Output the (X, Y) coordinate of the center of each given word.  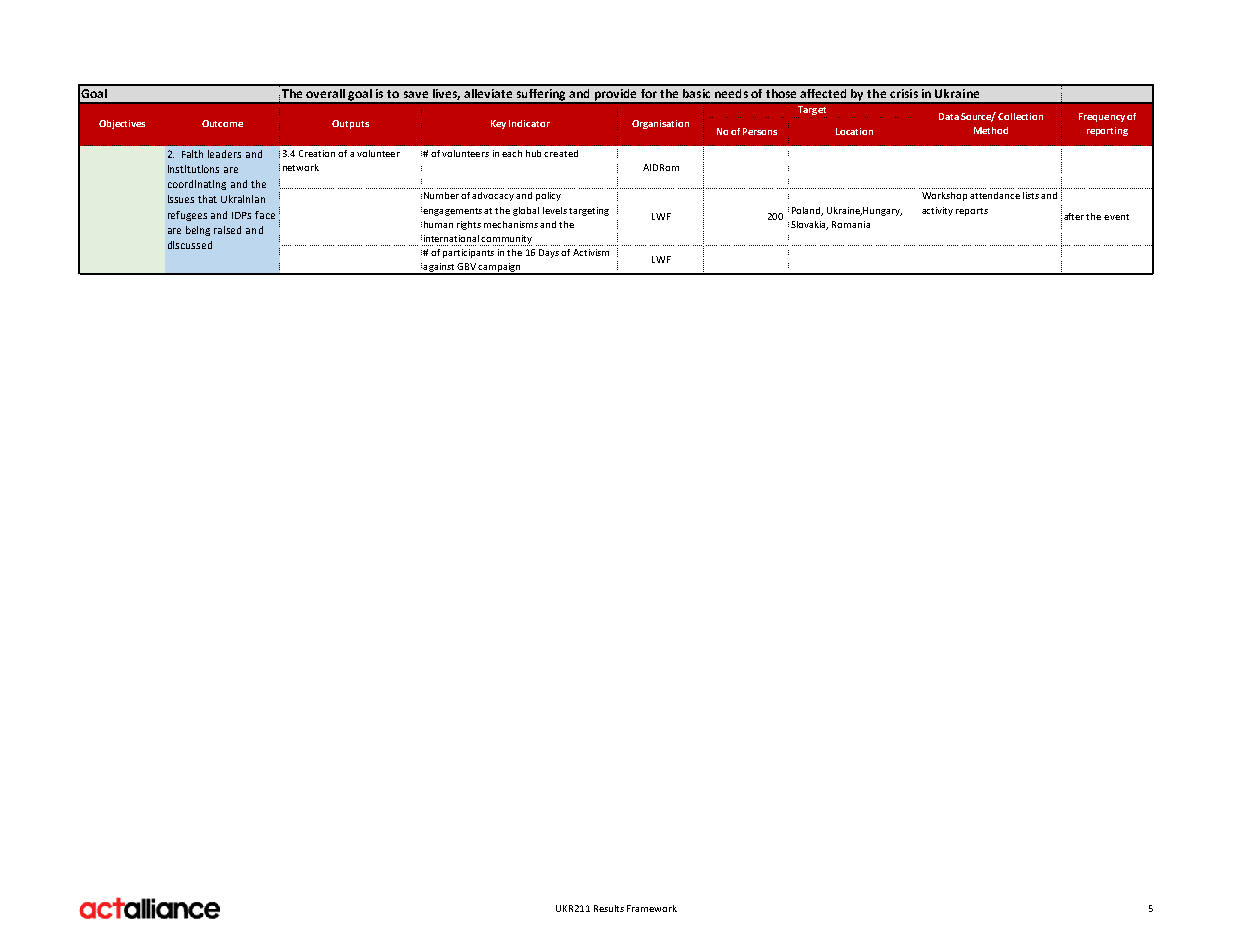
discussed (190, 245)
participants (468, 253)
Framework (652, 908)
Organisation (660, 124)
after (1075, 216)
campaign (500, 269)
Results (609, 908)
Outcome (222, 123)
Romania (851, 224)
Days (549, 253)
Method (991, 130)
